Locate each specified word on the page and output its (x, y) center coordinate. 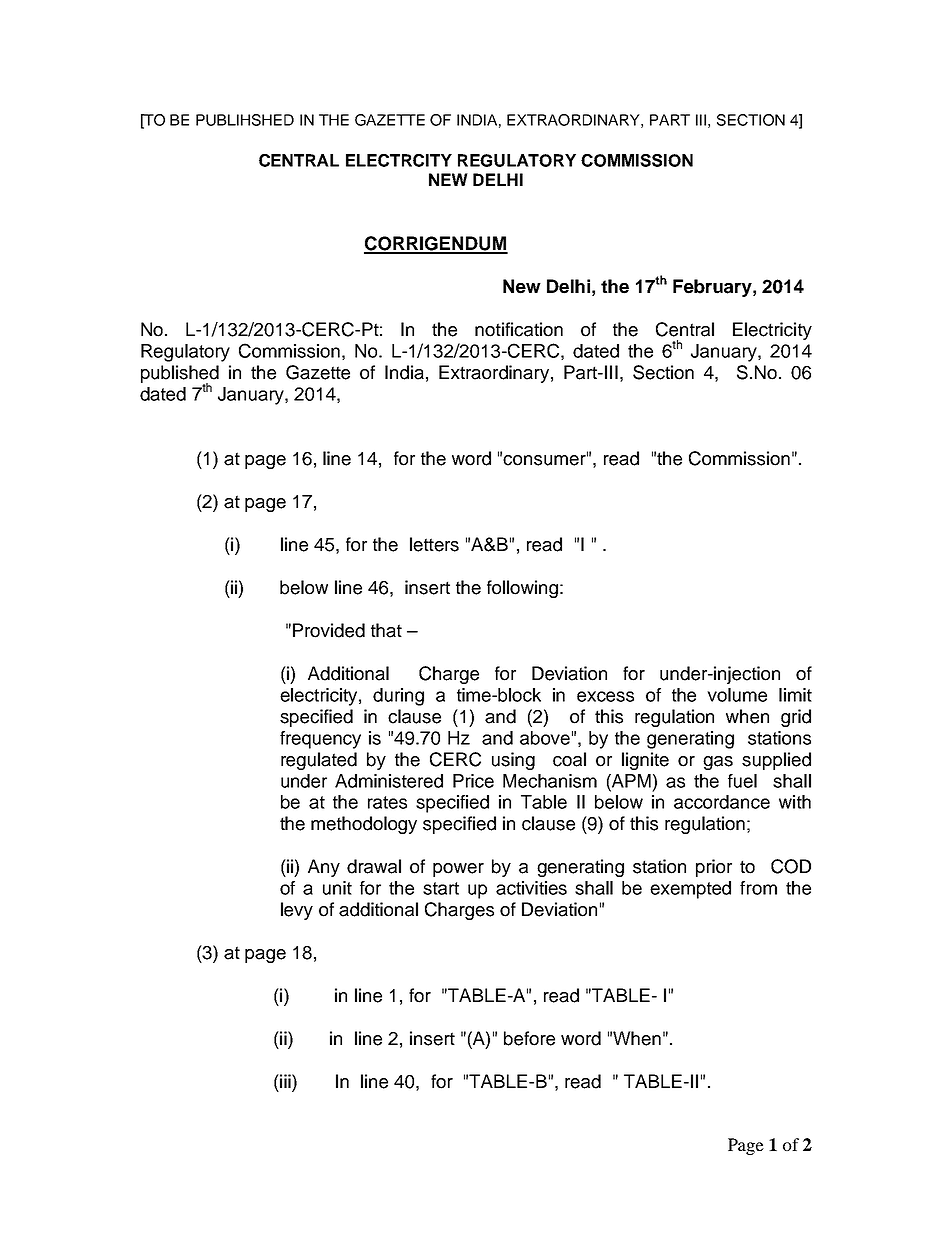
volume (737, 695)
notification (519, 329)
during (398, 697)
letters (434, 544)
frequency (320, 740)
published (180, 375)
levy (297, 911)
